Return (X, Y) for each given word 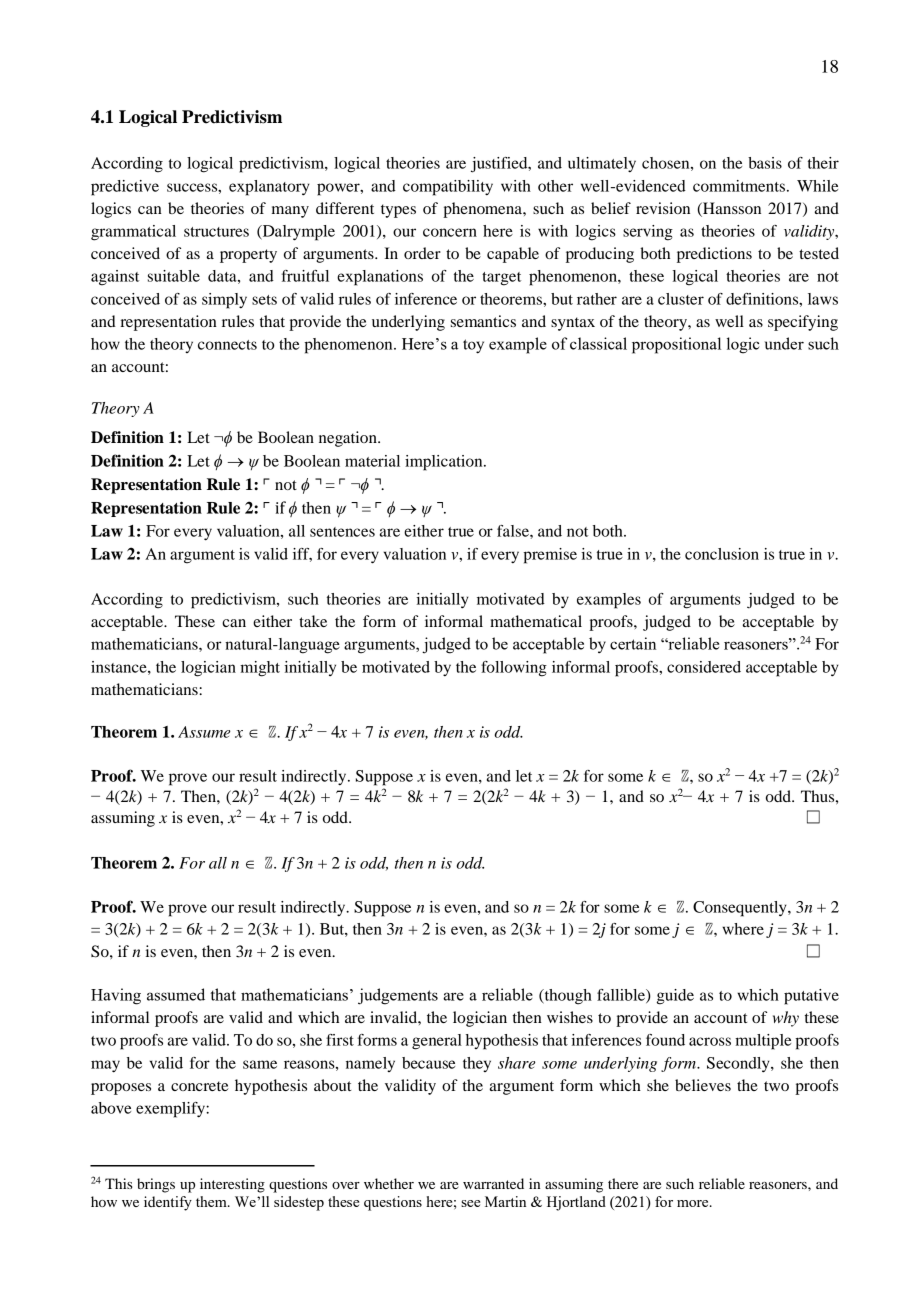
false (514, 531)
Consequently (741, 909)
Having (116, 996)
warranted (493, 1183)
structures (216, 232)
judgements (398, 996)
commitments (739, 186)
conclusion (722, 554)
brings (156, 1185)
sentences (342, 532)
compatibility (448, 188)
